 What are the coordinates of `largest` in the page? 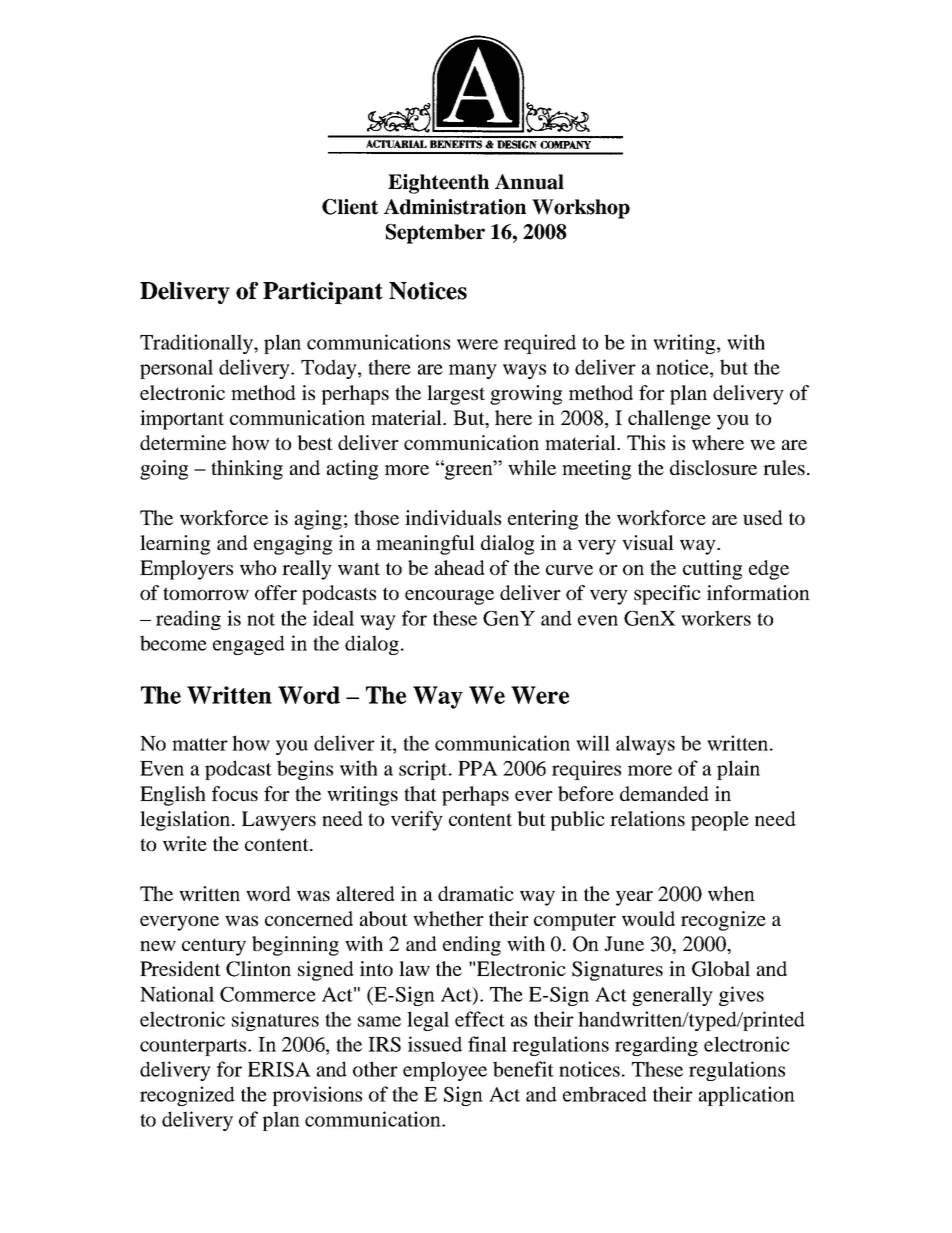 It's located at (456, 395).
